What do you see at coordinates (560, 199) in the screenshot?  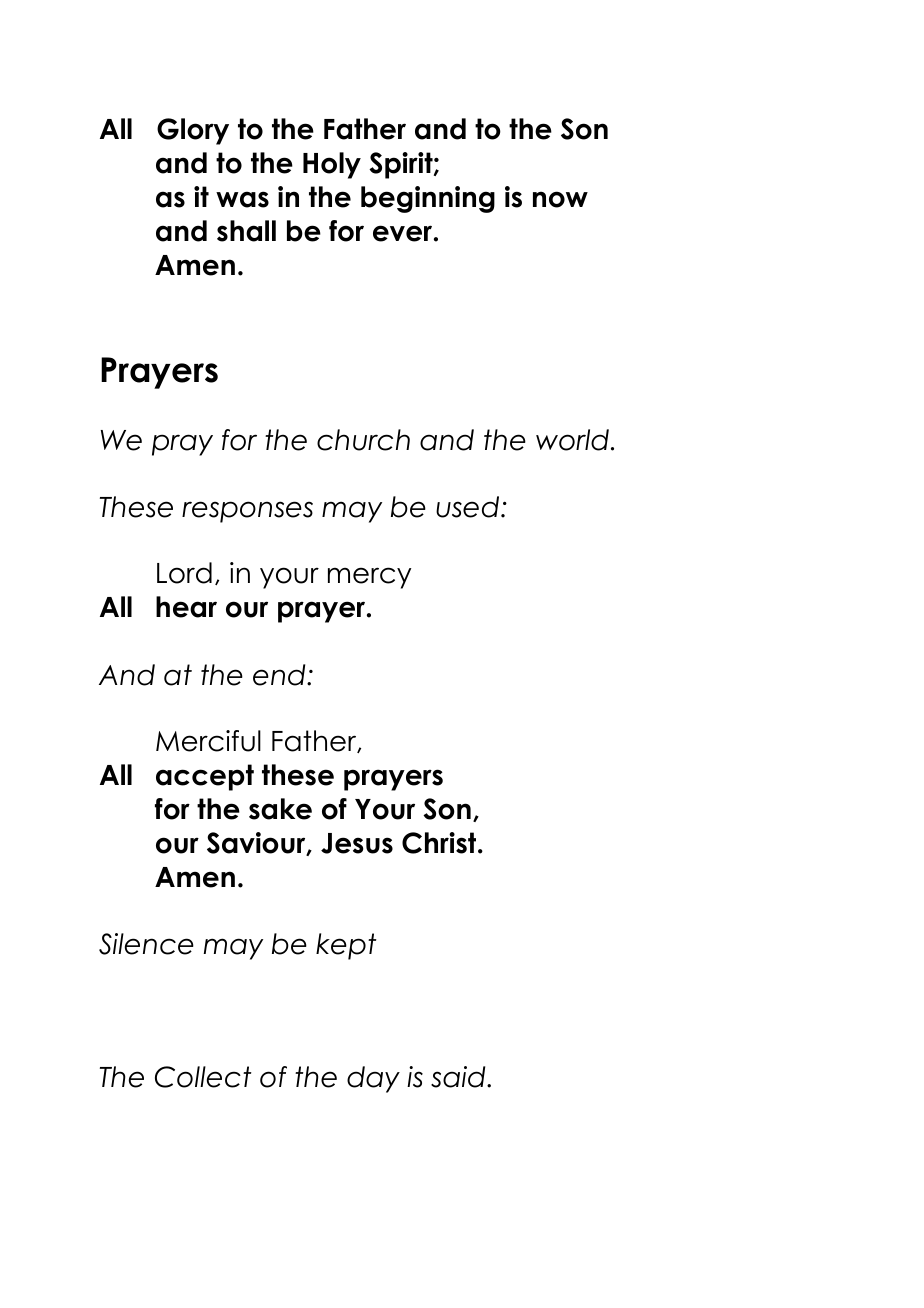 I see `now` at bounding box center [560, 199].
